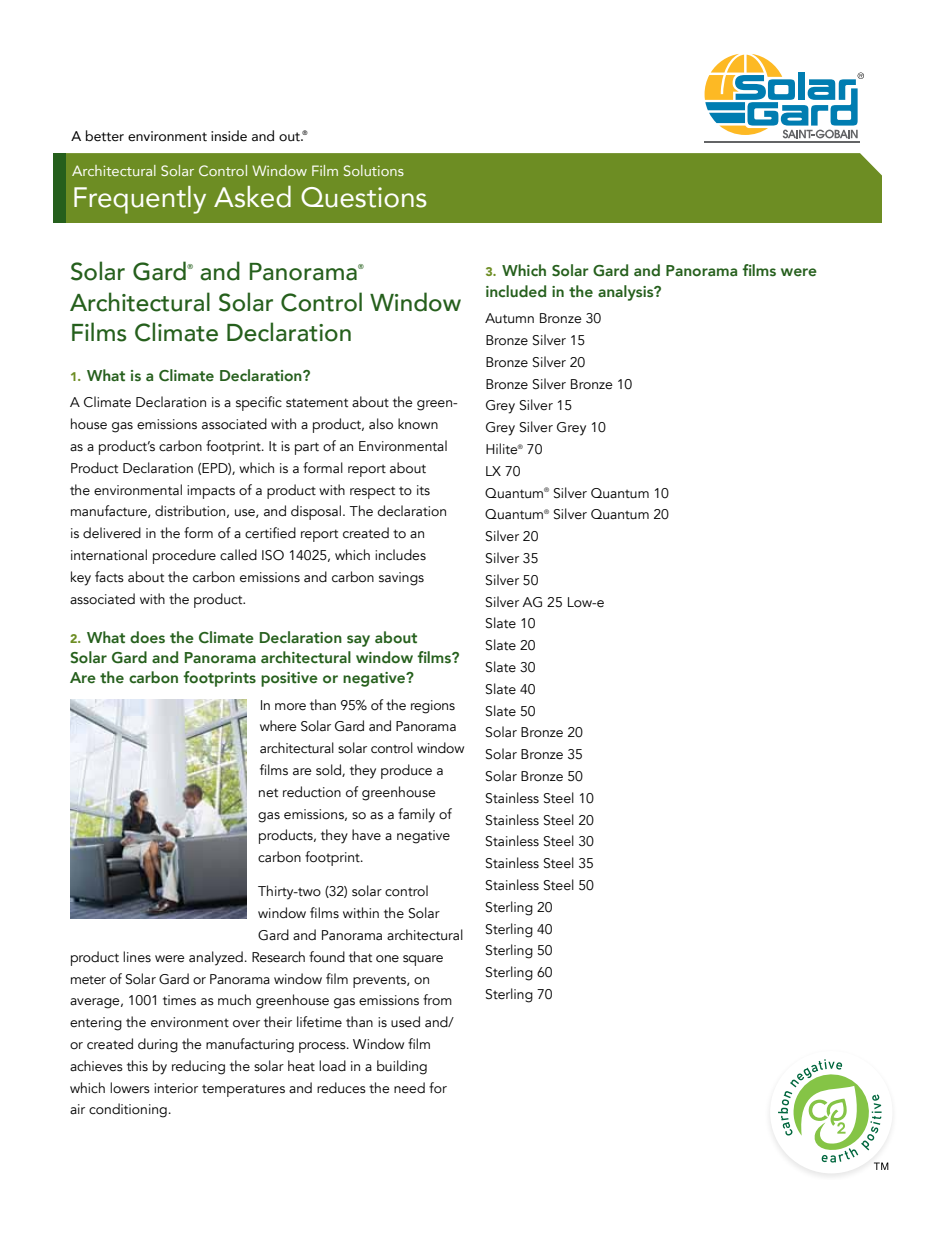 The height and width of the screenshot is (1233, 952). I want to click on need, so click(409, 1088).
